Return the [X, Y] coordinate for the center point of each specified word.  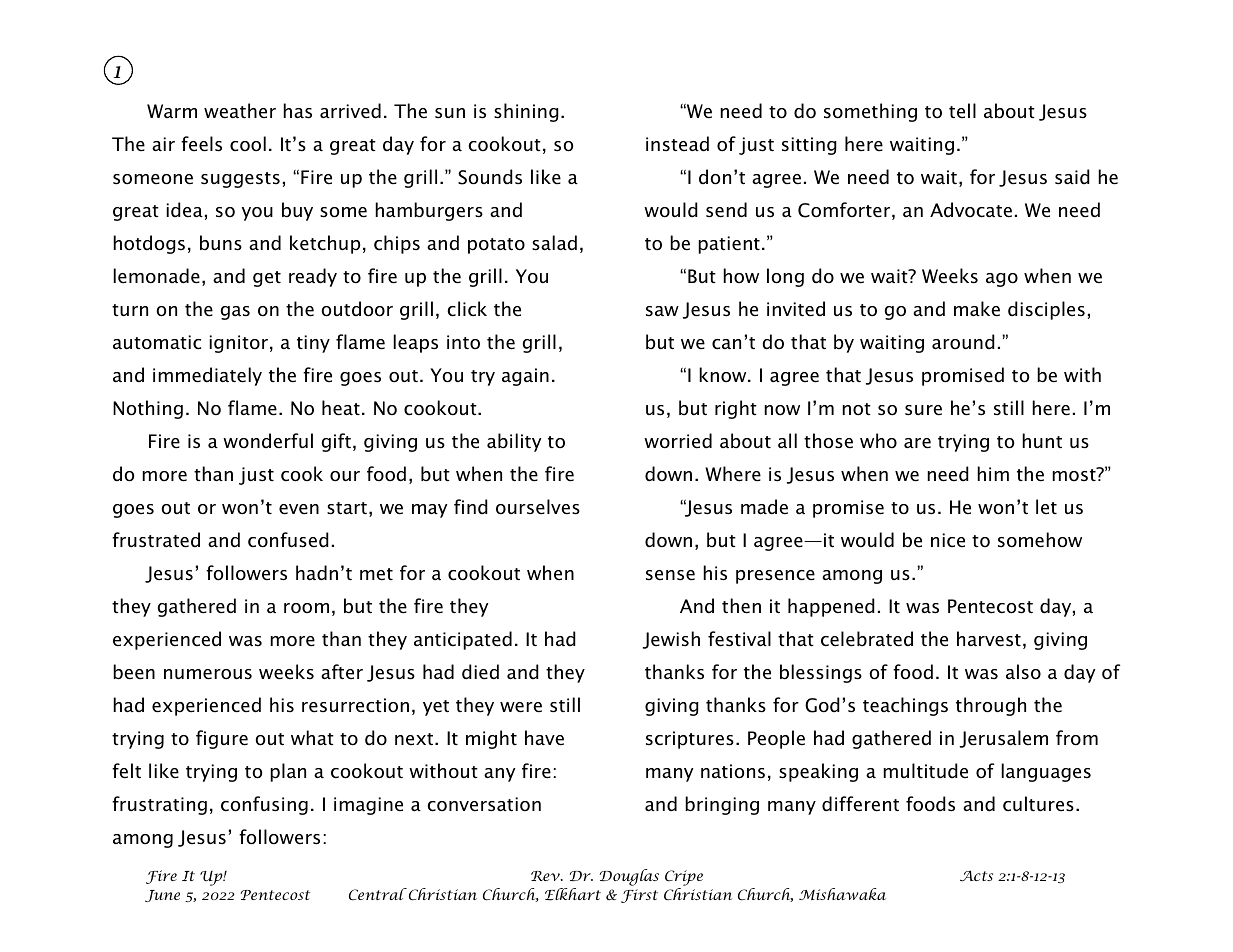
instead [677, 144]
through [991, 706]
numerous [208, 674]
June [162, 896]
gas [235, 313]
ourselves [538, 507]
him [993, 473]
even [299, 509]
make [977, 309]
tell [962, 111]
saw [662, 311]
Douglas [629, 877]
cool [248, 144]
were [521, 707]
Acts [976, 875]
